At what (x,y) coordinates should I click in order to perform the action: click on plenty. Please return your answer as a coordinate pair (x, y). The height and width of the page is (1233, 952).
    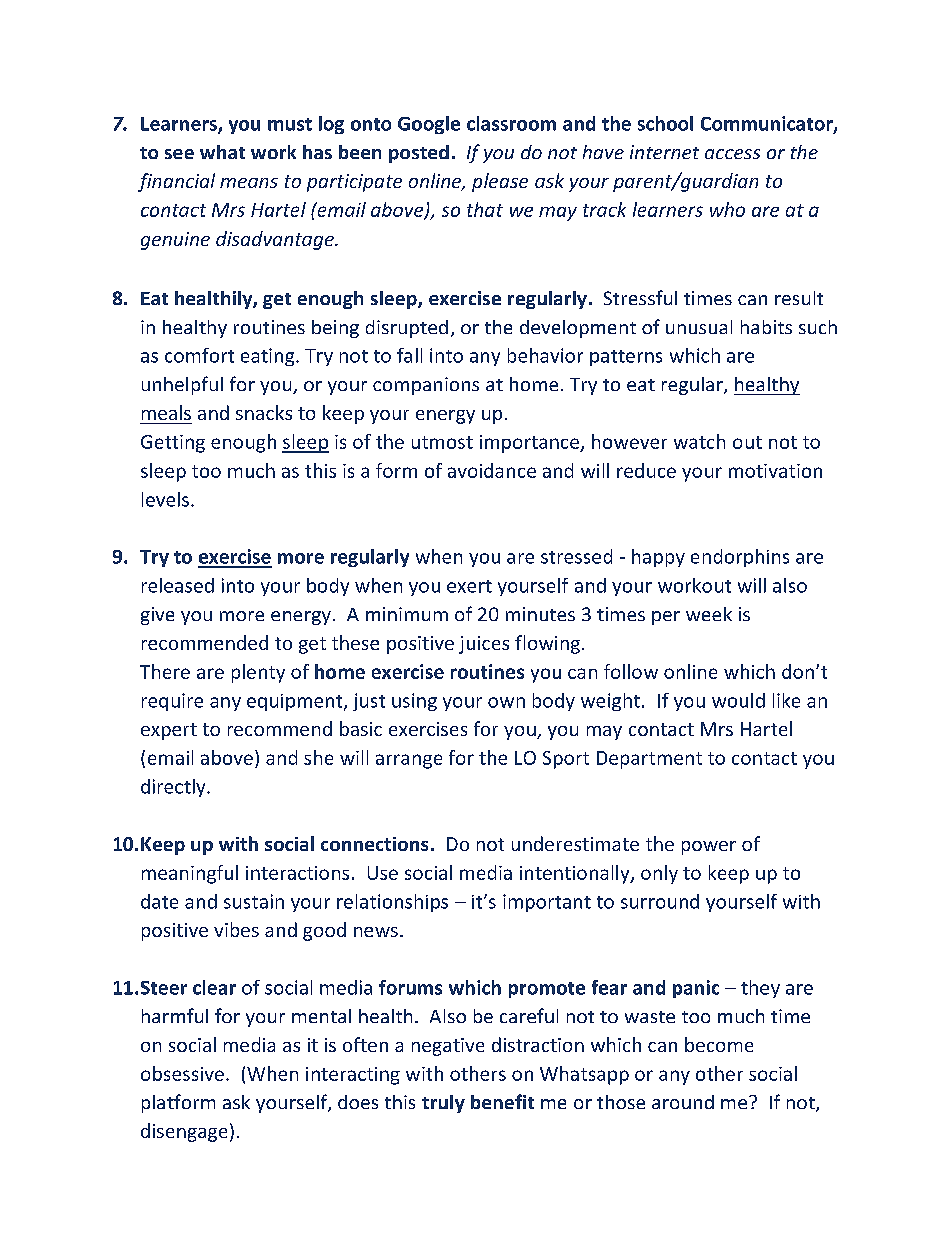
    Looking at the image, I should click on (258, 673).
